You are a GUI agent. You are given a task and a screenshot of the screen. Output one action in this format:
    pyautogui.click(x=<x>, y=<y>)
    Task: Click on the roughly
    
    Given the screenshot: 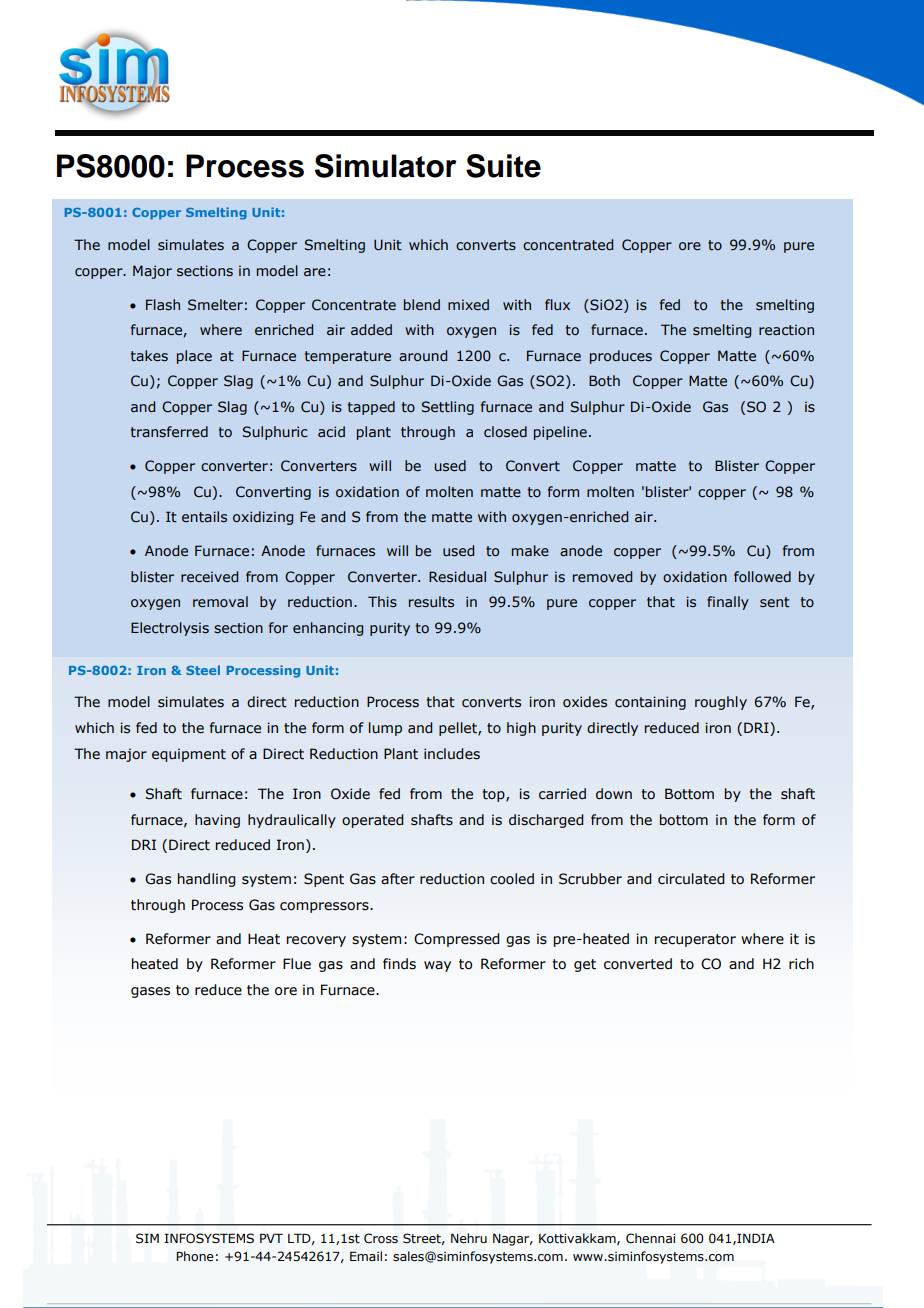 What is the action you would take?
    pyautogui.click(x=721, y=703)
